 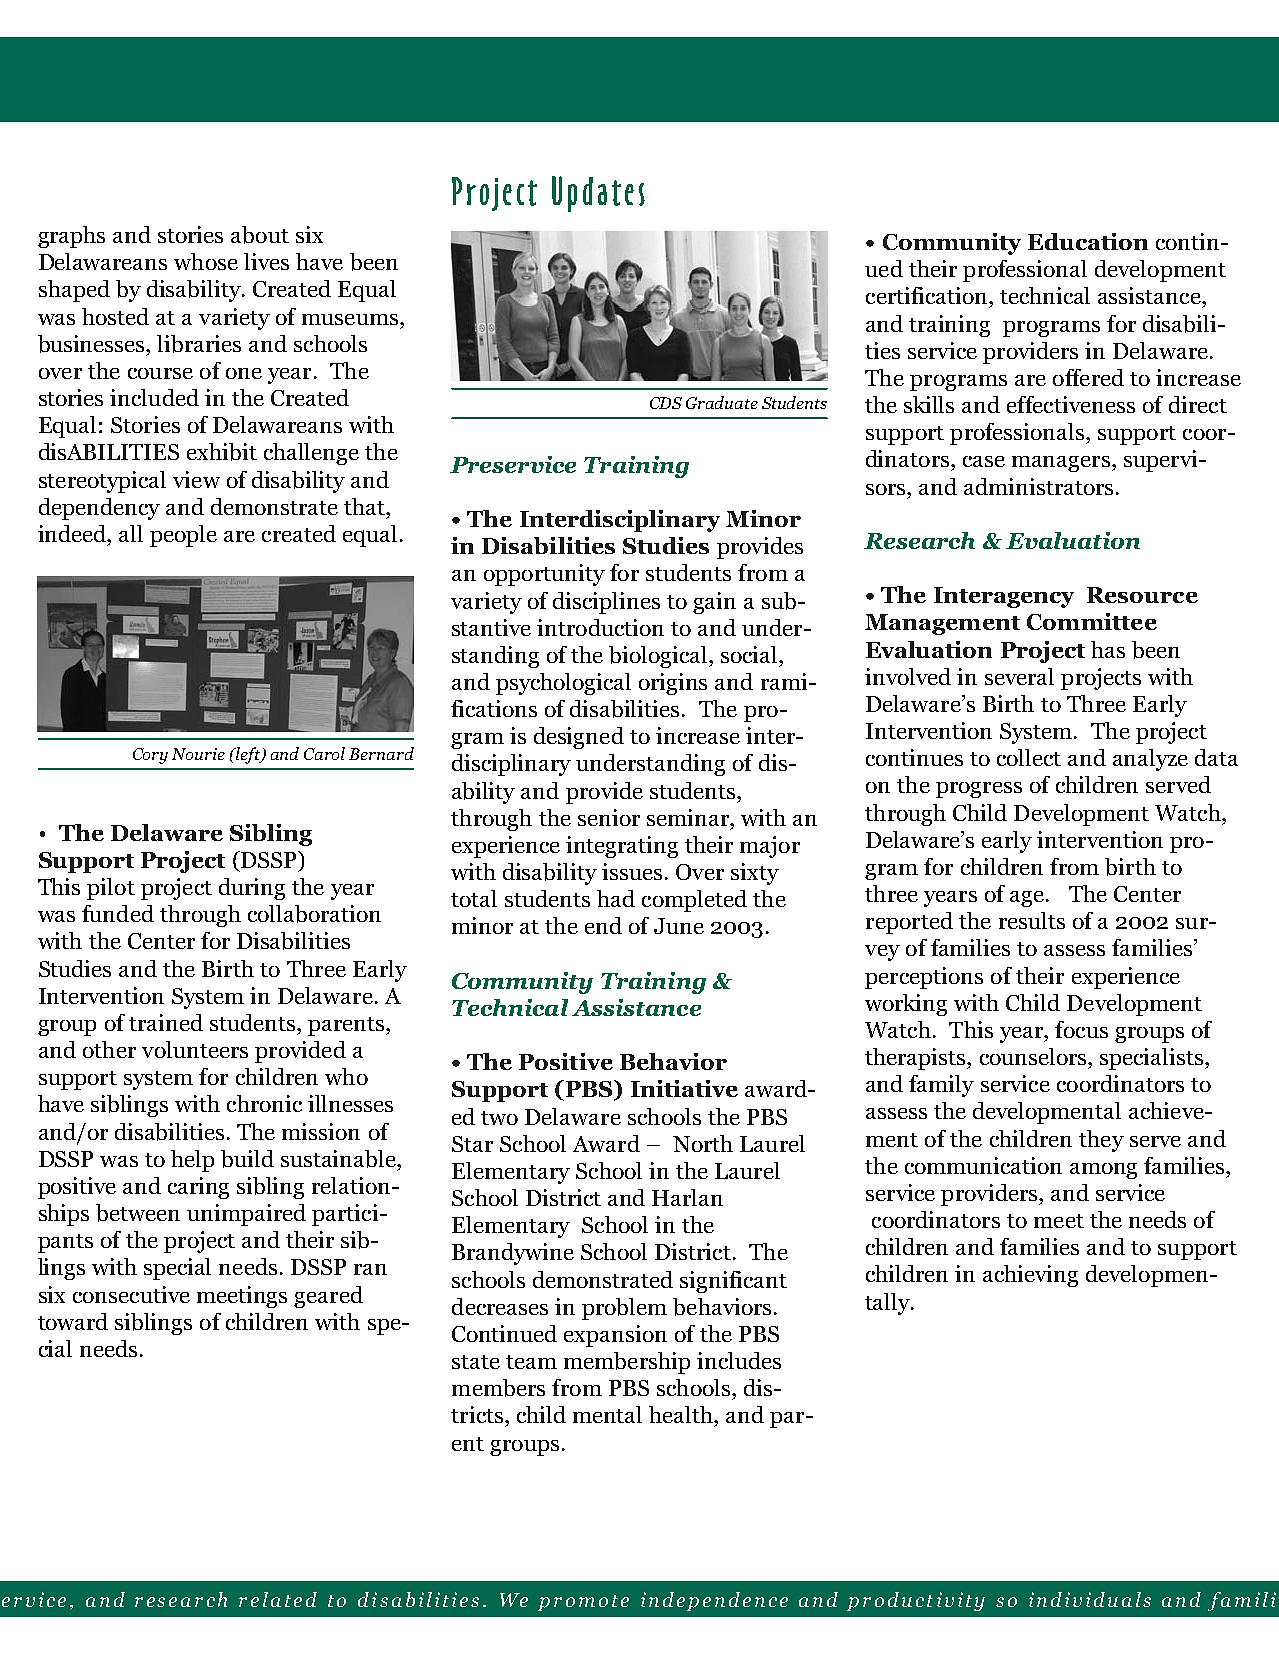 I want to click on whose, so click(x=206, y=261).
